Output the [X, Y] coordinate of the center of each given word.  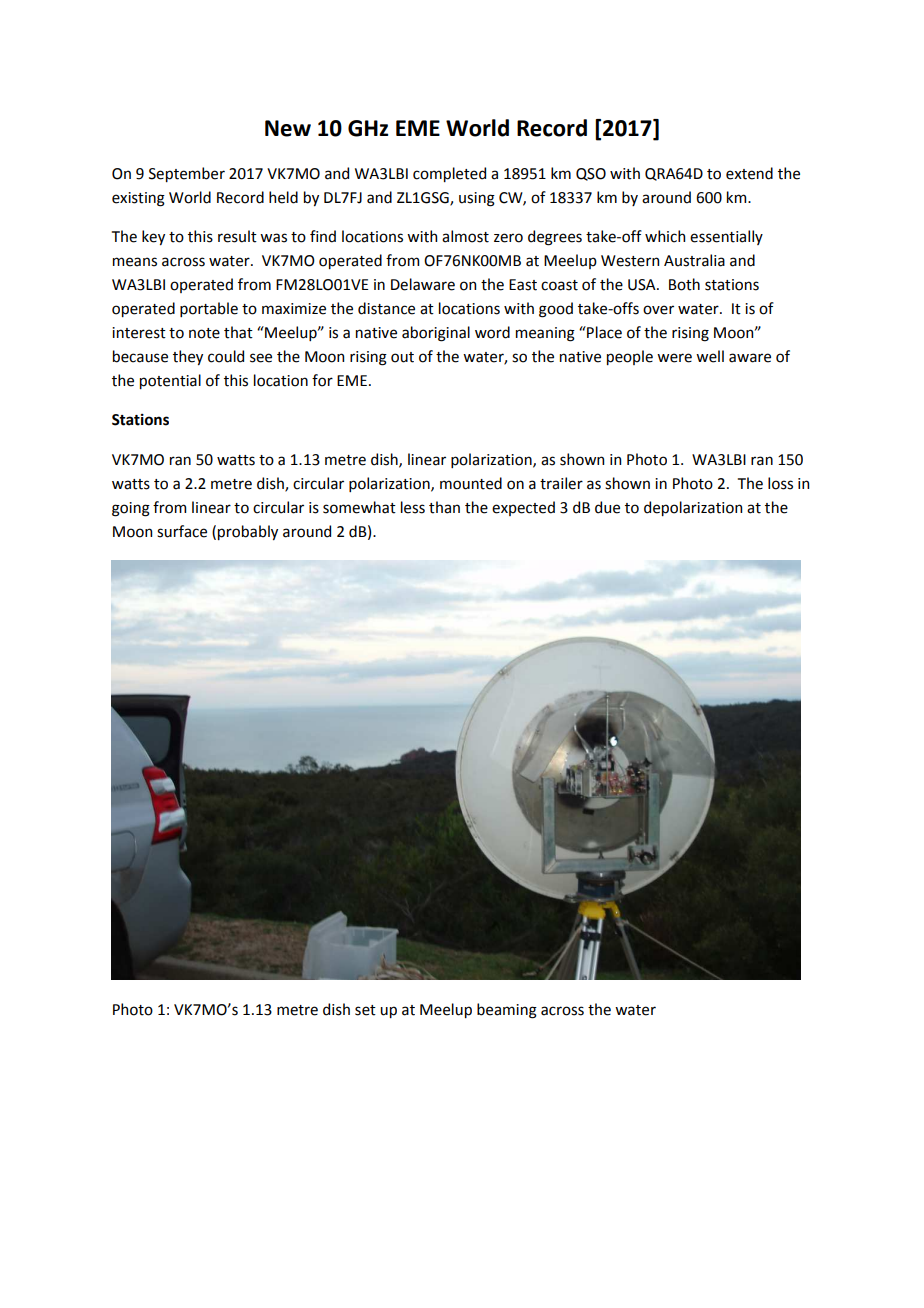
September [187, 174]
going [131, 509]
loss [780, 483]
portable [209, 309]
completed [449, 174]
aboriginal [436, 334]
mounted [471, 483]
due [607, 507]
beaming [507, 1011]
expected [523, 508]
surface [182, 531]
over [658, 310]
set [365, 1010]
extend [749, 173]
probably [248, 532]
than [444, 507]
